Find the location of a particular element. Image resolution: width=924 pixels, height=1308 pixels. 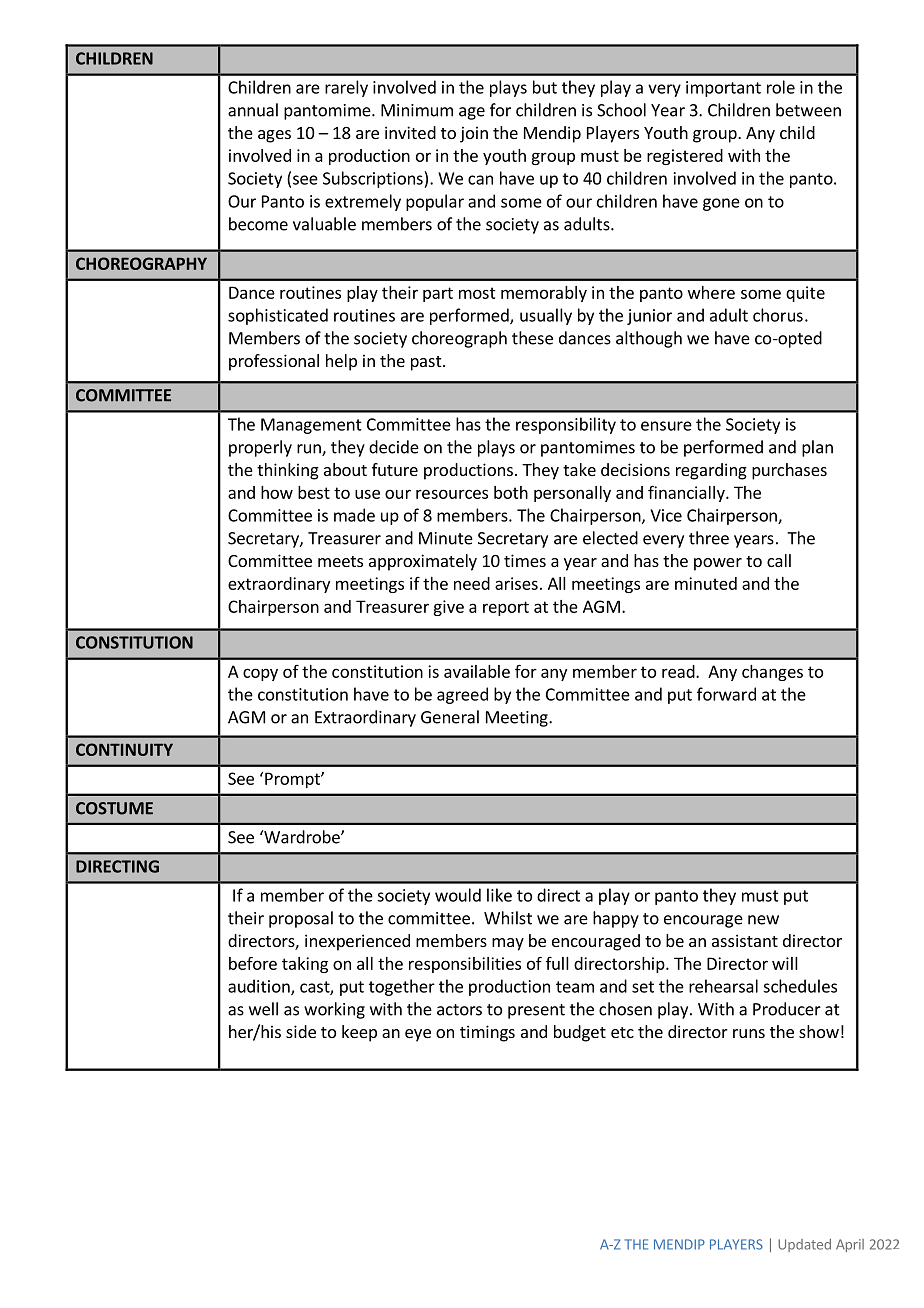

both is located at coordinates (511, 492).
